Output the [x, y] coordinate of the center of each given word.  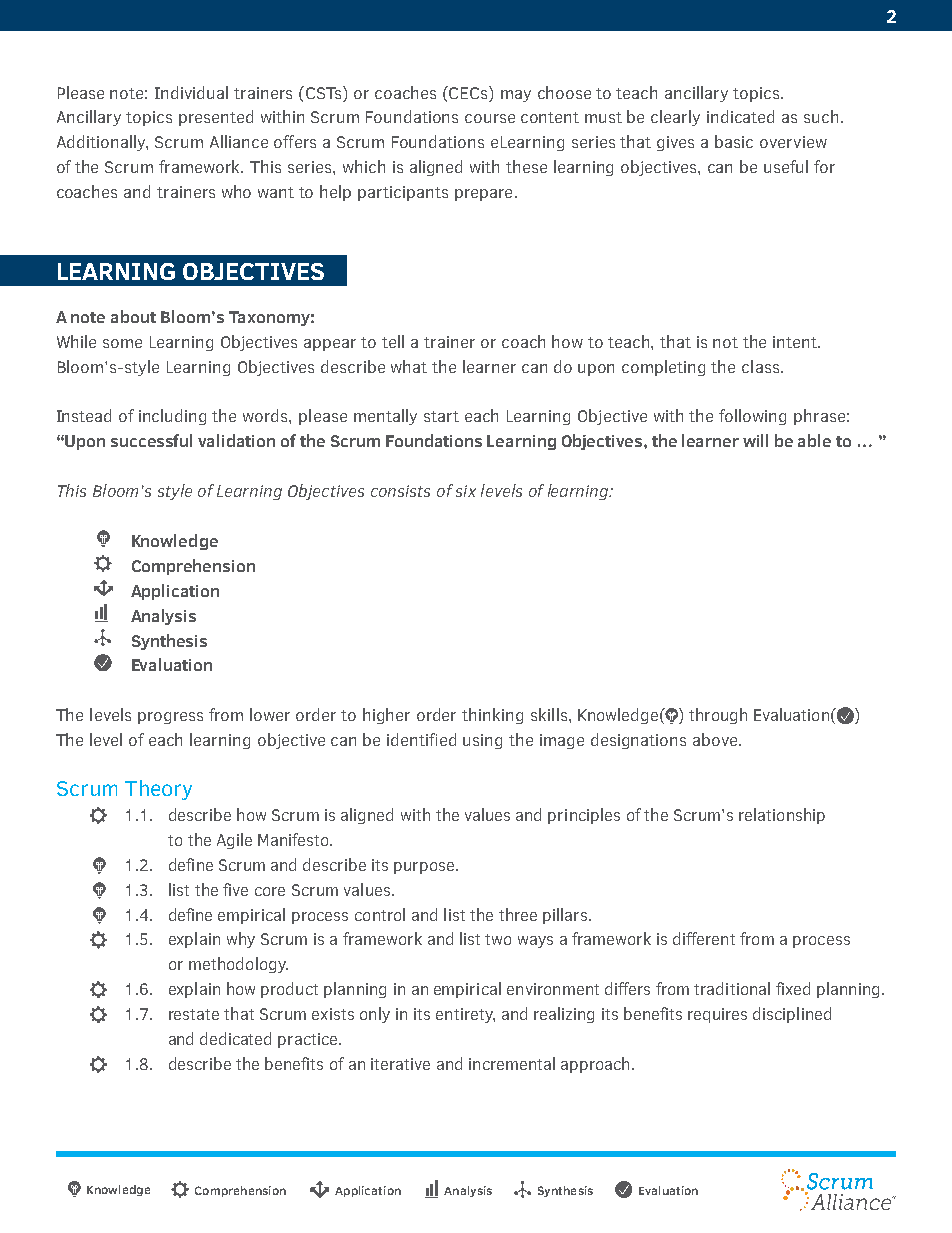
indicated [740, 116]
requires [717, 1015]
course [490, 118]
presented [216, 118]
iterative [400, 1064]
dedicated [235, 1038]
